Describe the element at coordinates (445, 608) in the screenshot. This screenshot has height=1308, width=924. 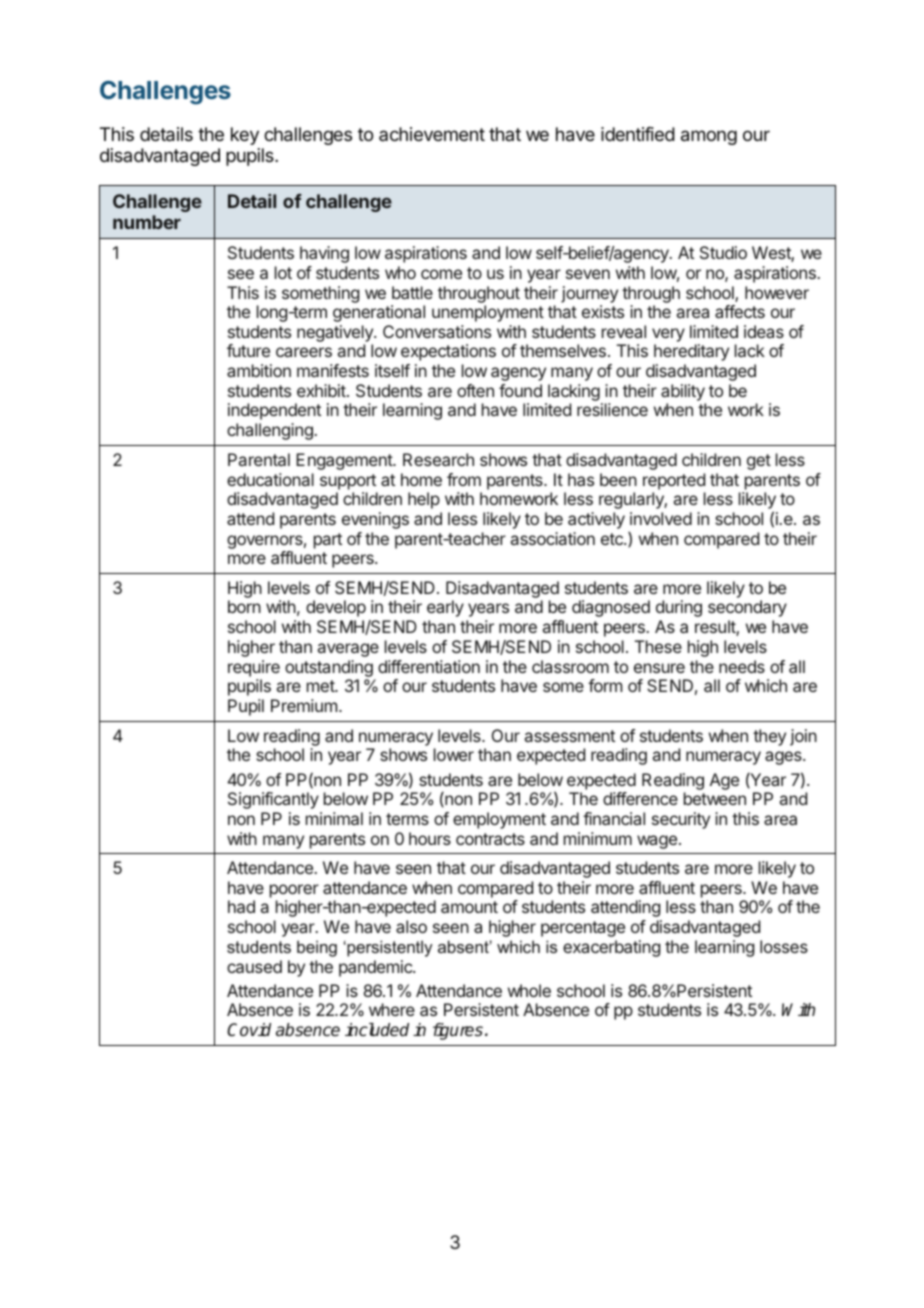
I see `early` at that location.
